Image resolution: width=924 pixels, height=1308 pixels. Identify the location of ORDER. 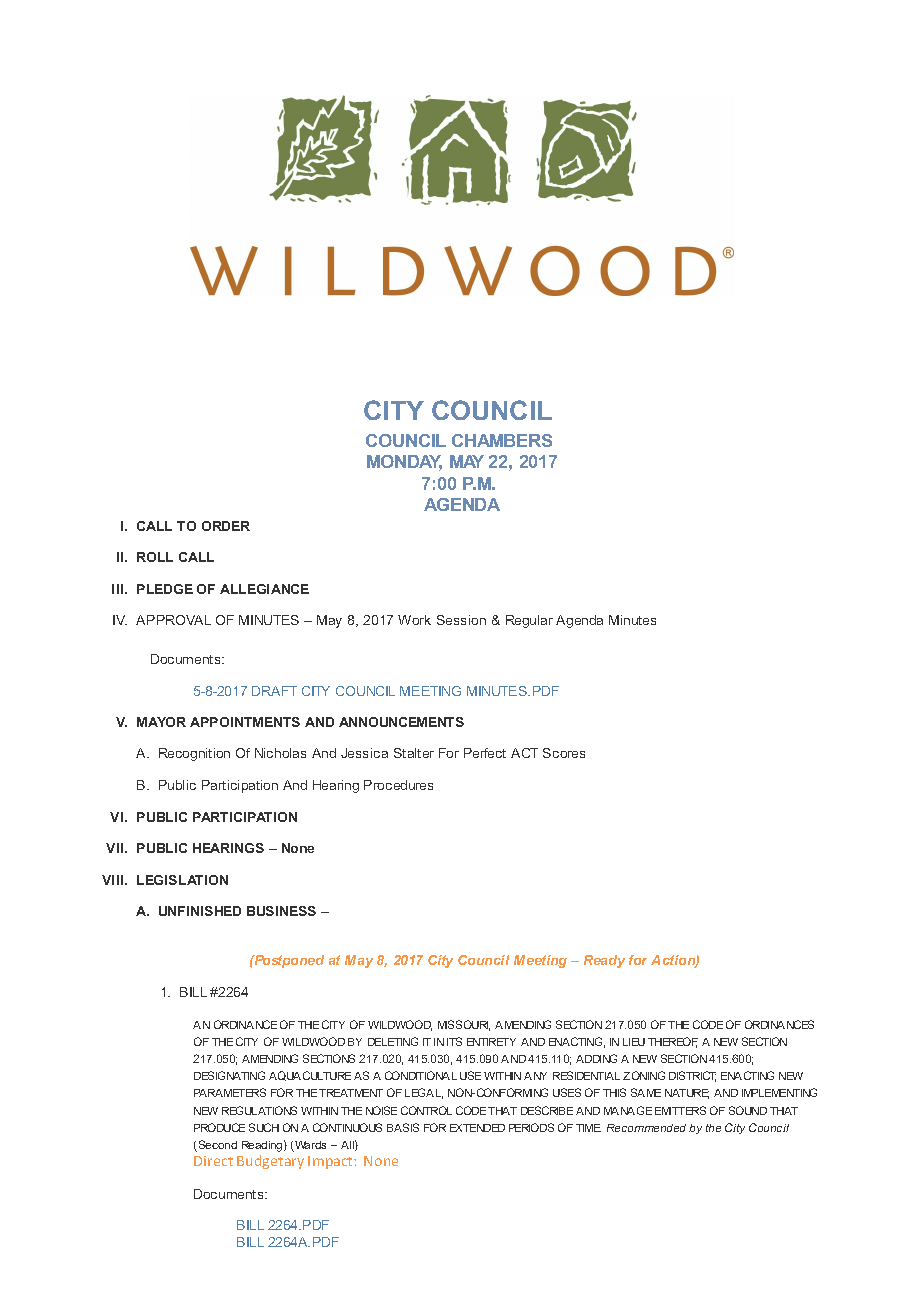
(226, 526).
